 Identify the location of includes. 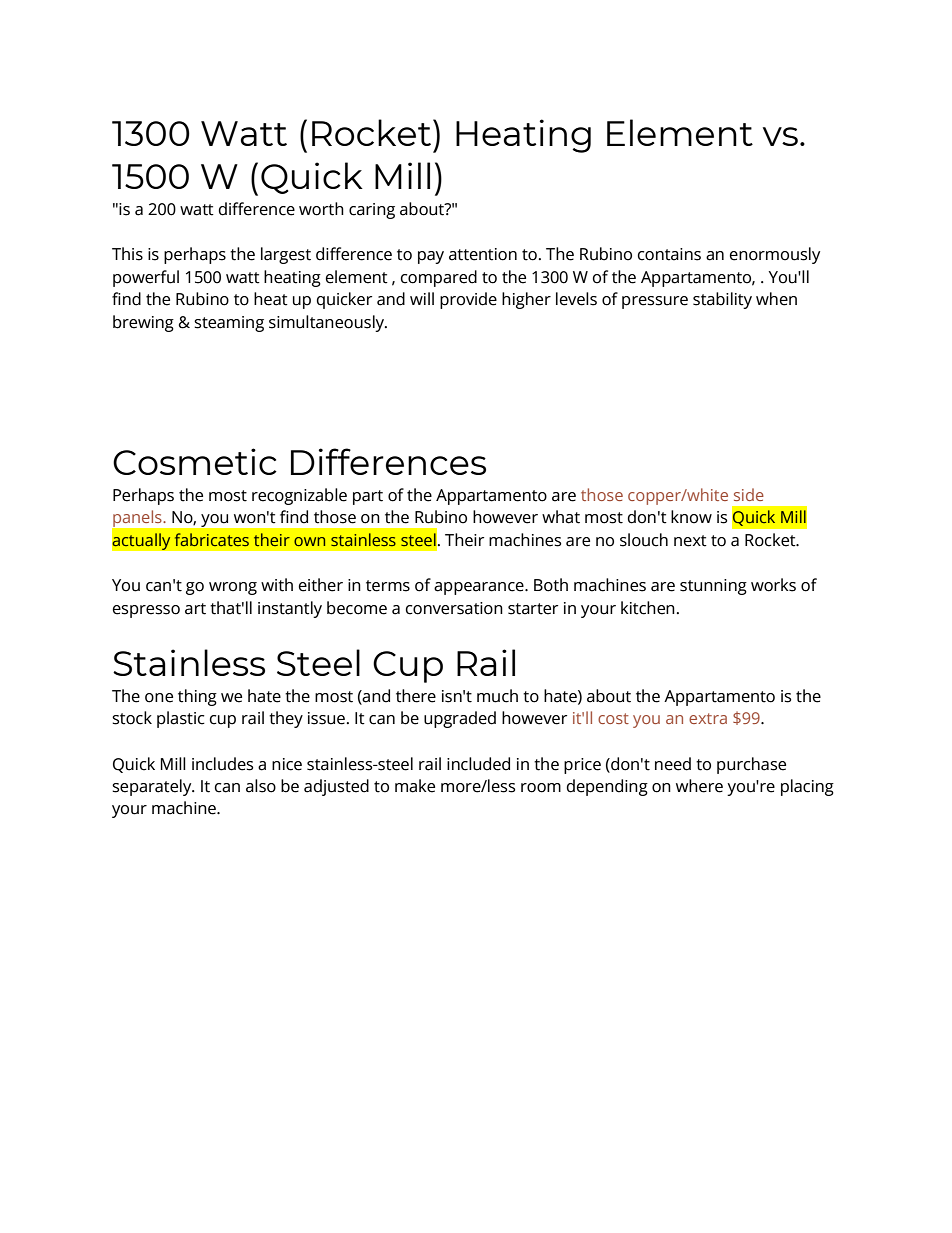
(222, 764).
